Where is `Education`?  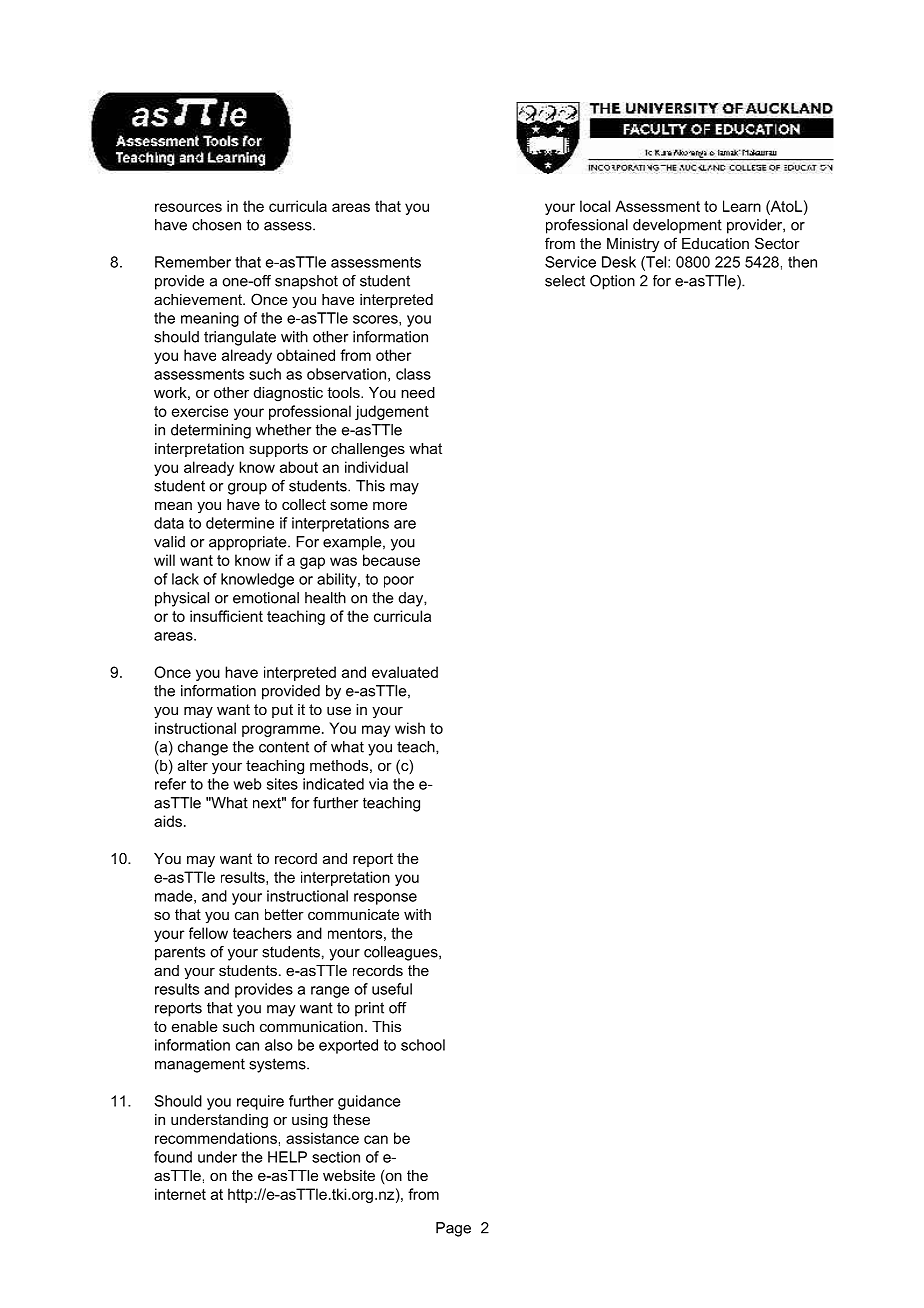 Education is located at coordinates (715, 243).
